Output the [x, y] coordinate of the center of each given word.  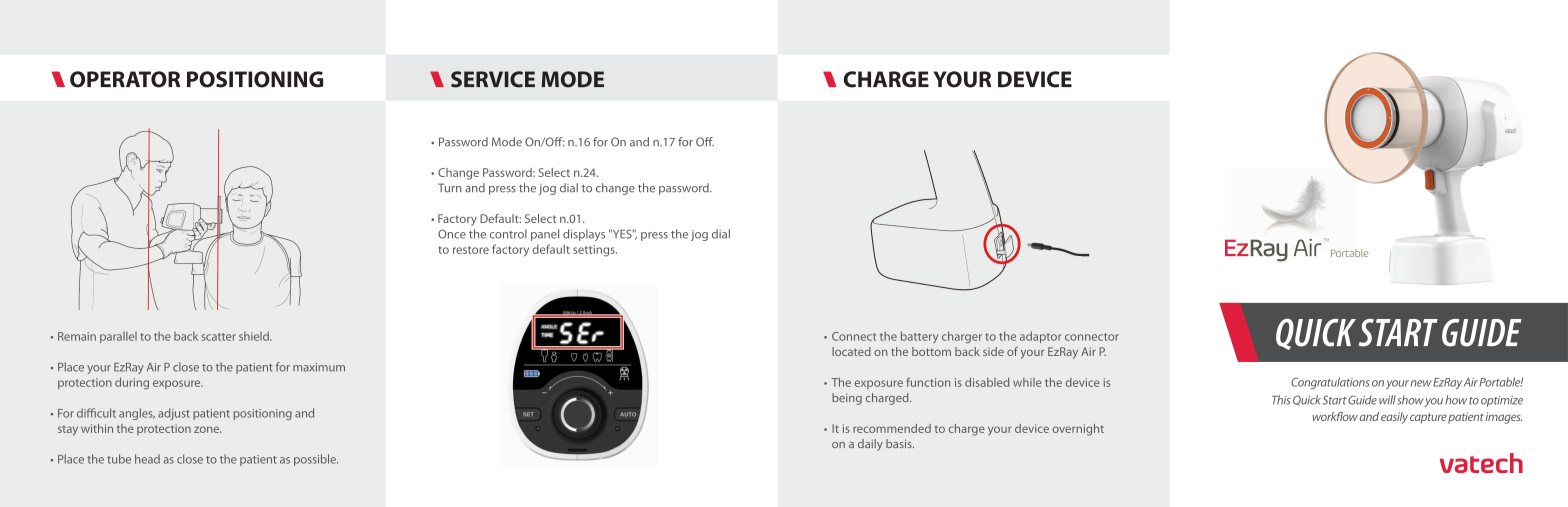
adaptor [1041, 337]
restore [471, 250]
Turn [450, 188]
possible [316, 460]
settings [595, 251]
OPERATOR [125, 79]
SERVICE [493, 79]
